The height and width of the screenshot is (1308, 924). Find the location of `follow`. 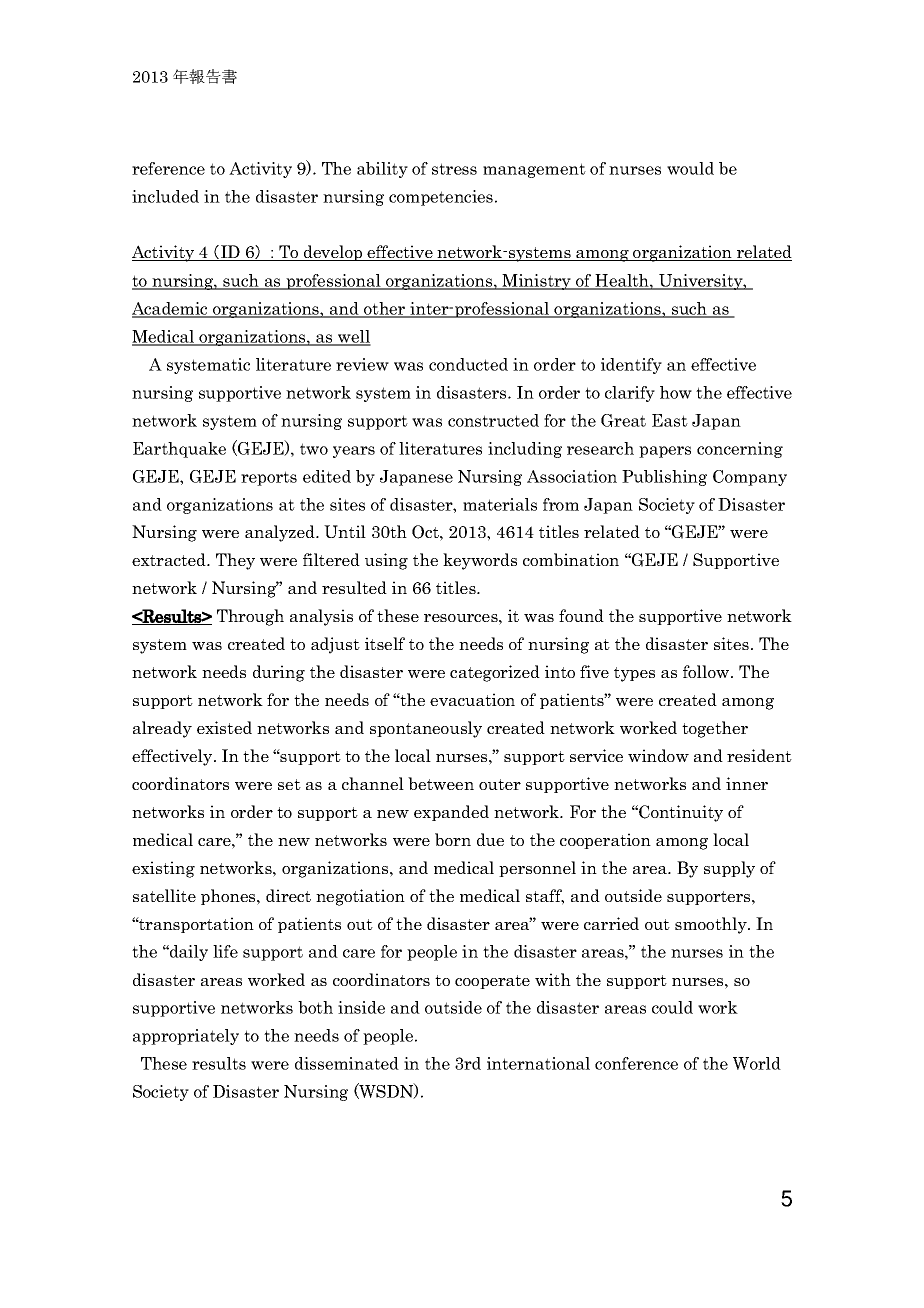

follow is located at coordinates (707, 671).
